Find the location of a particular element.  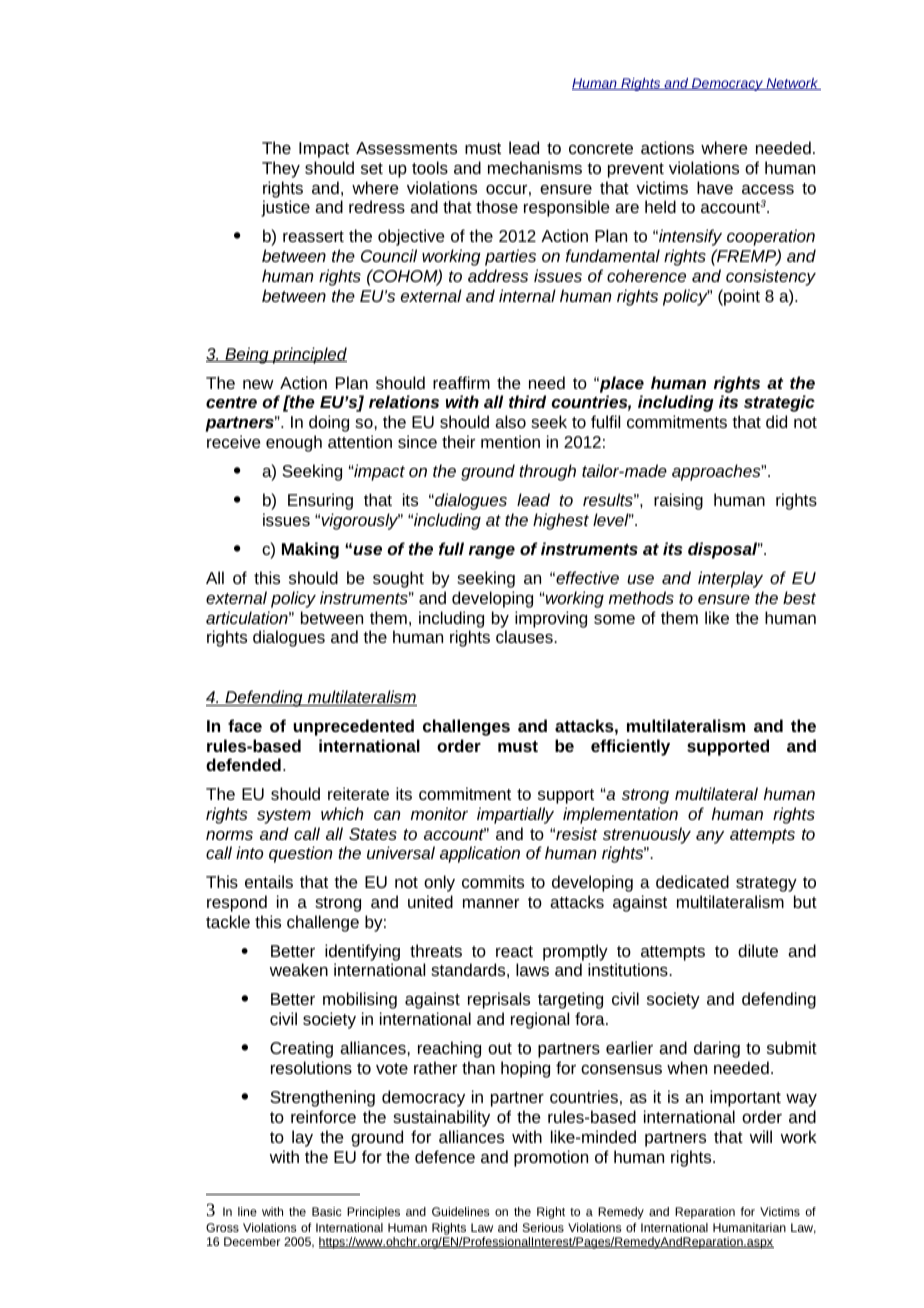

will is located at coordinates (761, 1136).
